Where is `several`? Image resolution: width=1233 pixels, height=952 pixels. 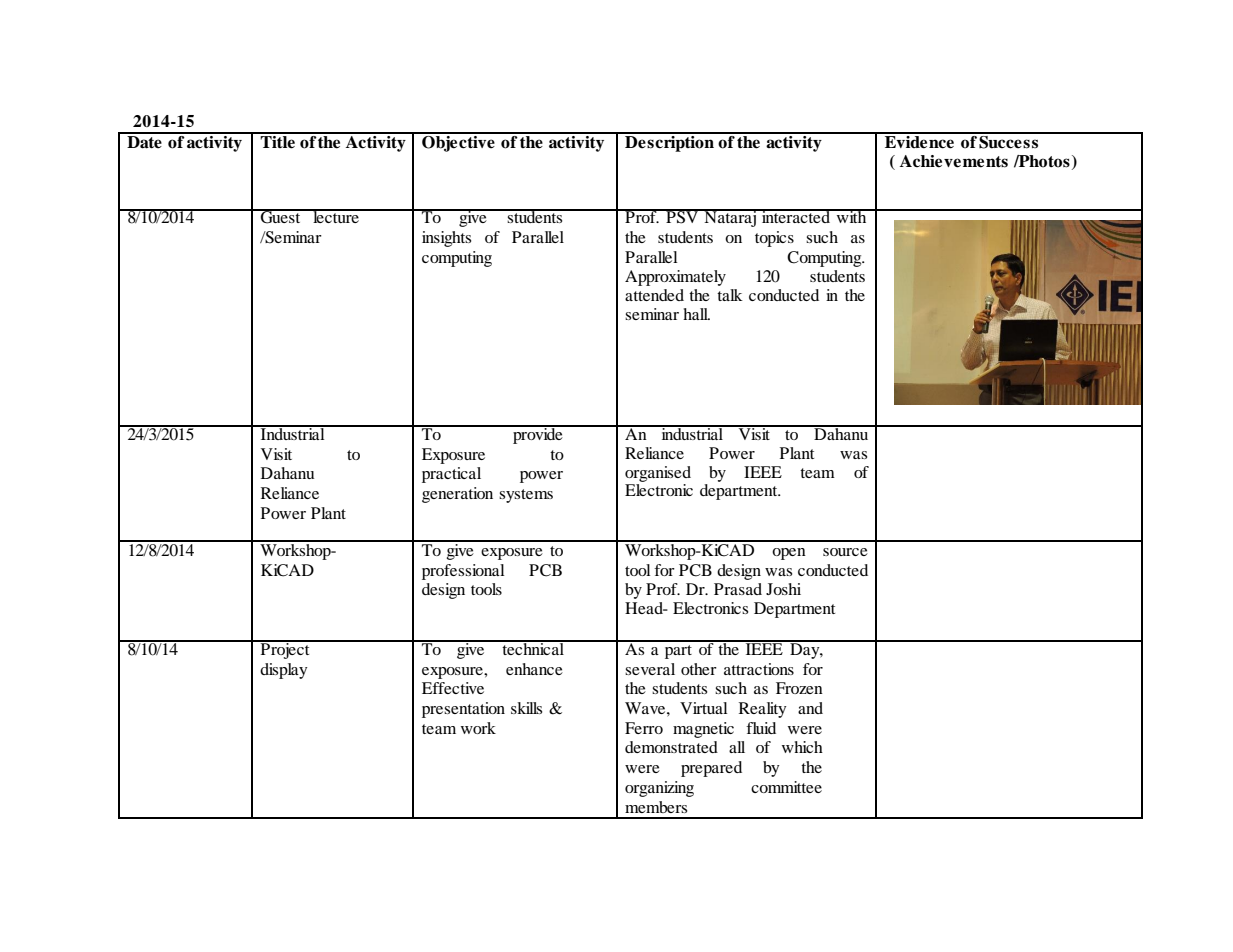 several is located at coordinates (650, 669).
